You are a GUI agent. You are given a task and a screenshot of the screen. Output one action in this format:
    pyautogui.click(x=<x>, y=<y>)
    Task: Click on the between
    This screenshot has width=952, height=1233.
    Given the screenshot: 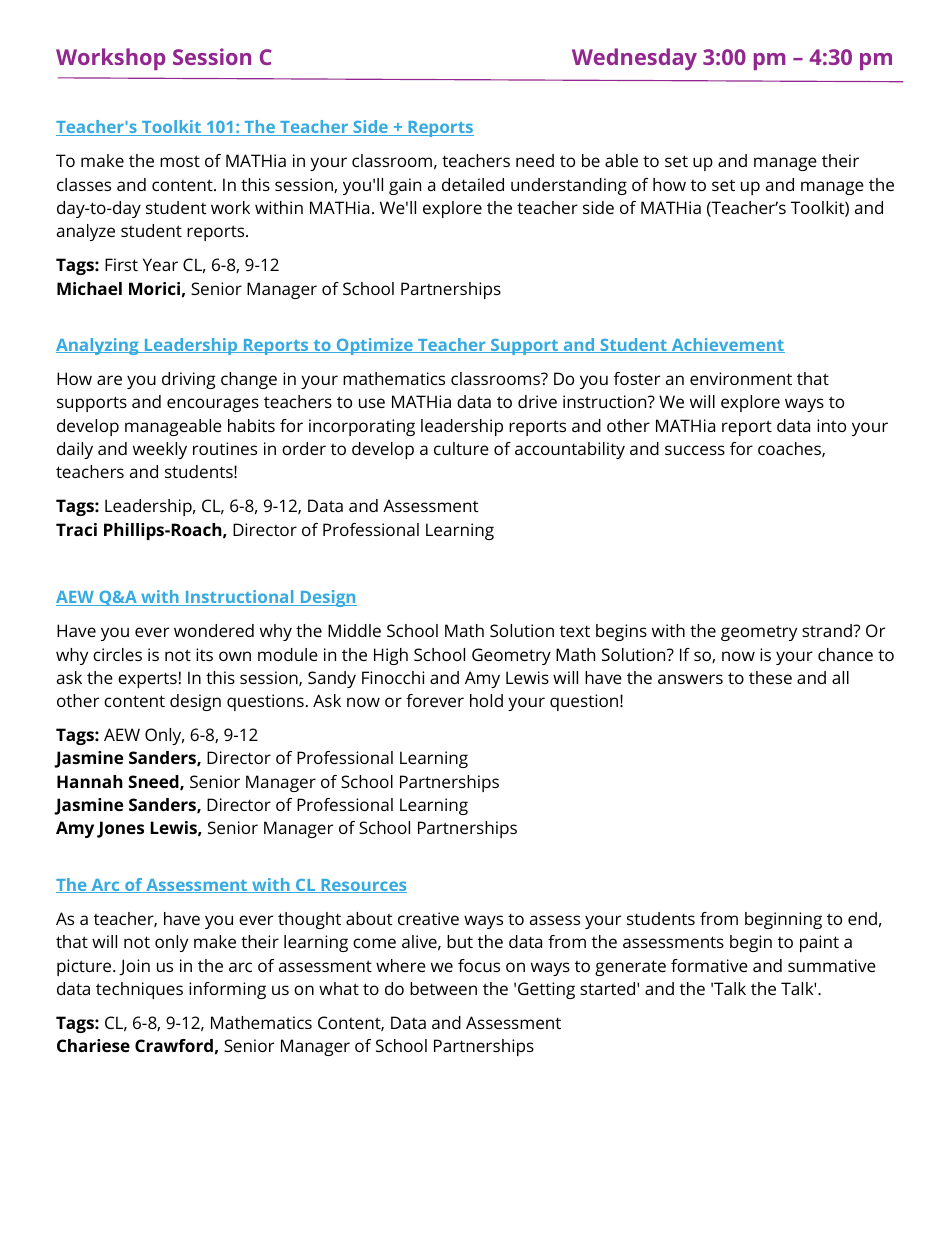 What is the action you would take?
    pyautogui.click(x=443, y=988)
